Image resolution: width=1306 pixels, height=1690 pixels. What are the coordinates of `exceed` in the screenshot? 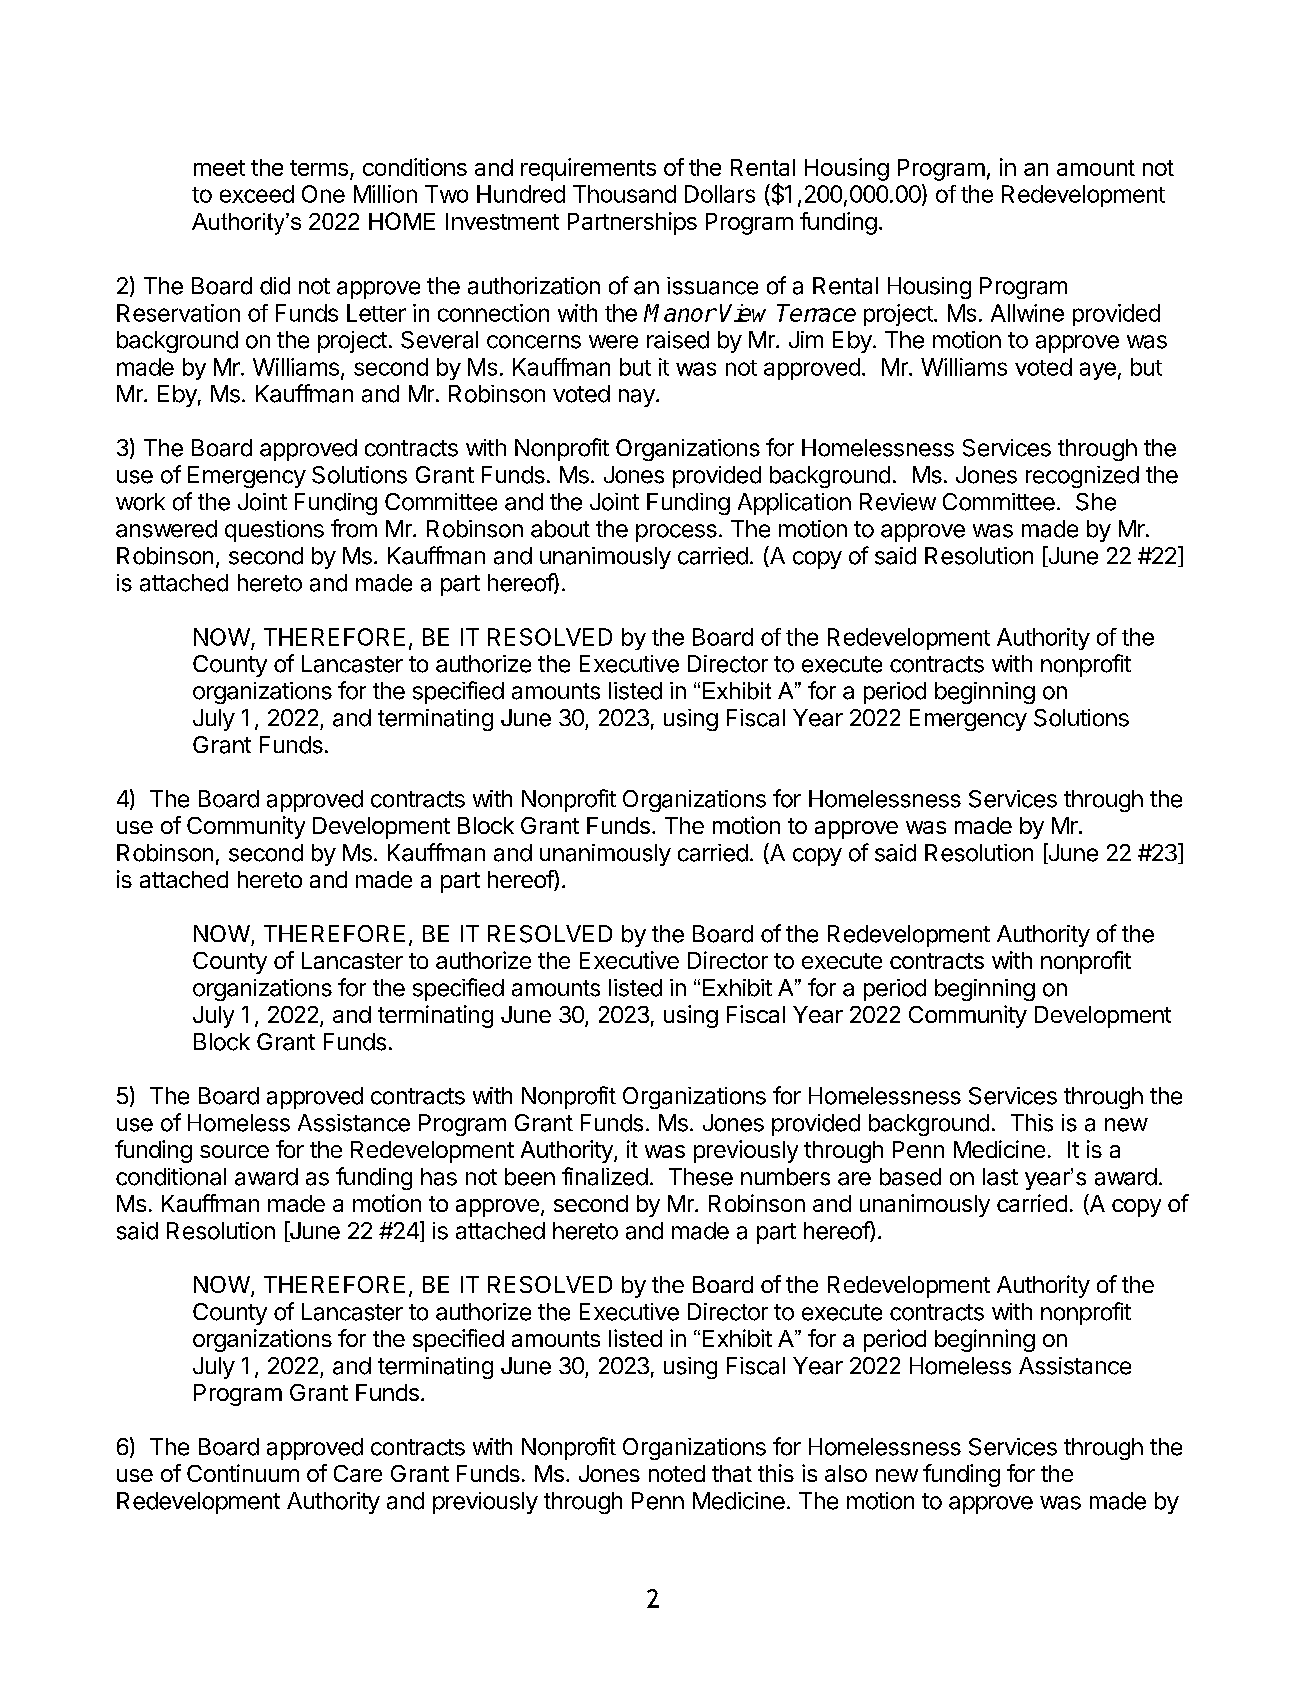 It's located at (257, 194).
